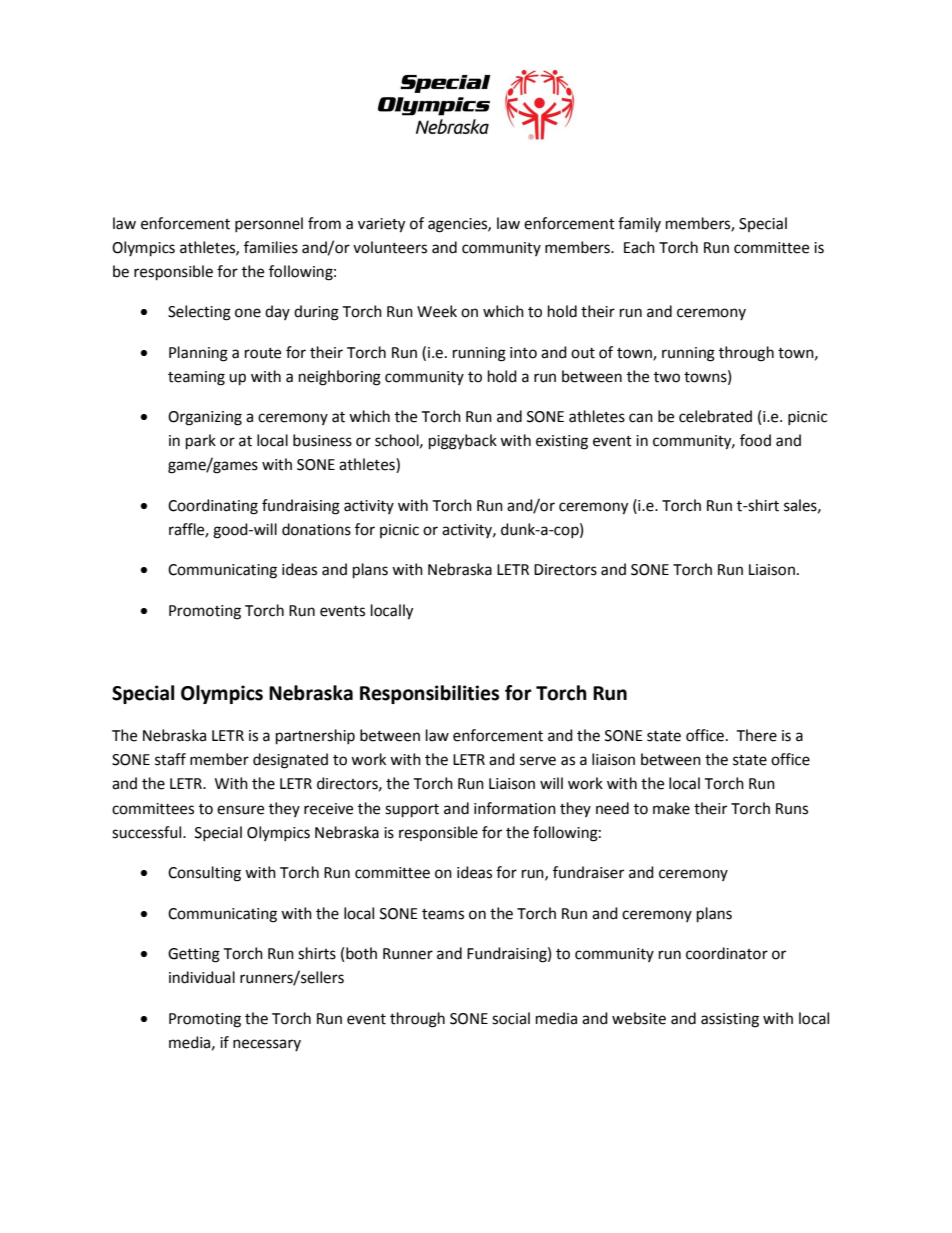 Image resolution: width=952 pixels, height=1233 pixels. Describe the element at coordinates (715, 416) in the image. I see `celebrated` at that location.
